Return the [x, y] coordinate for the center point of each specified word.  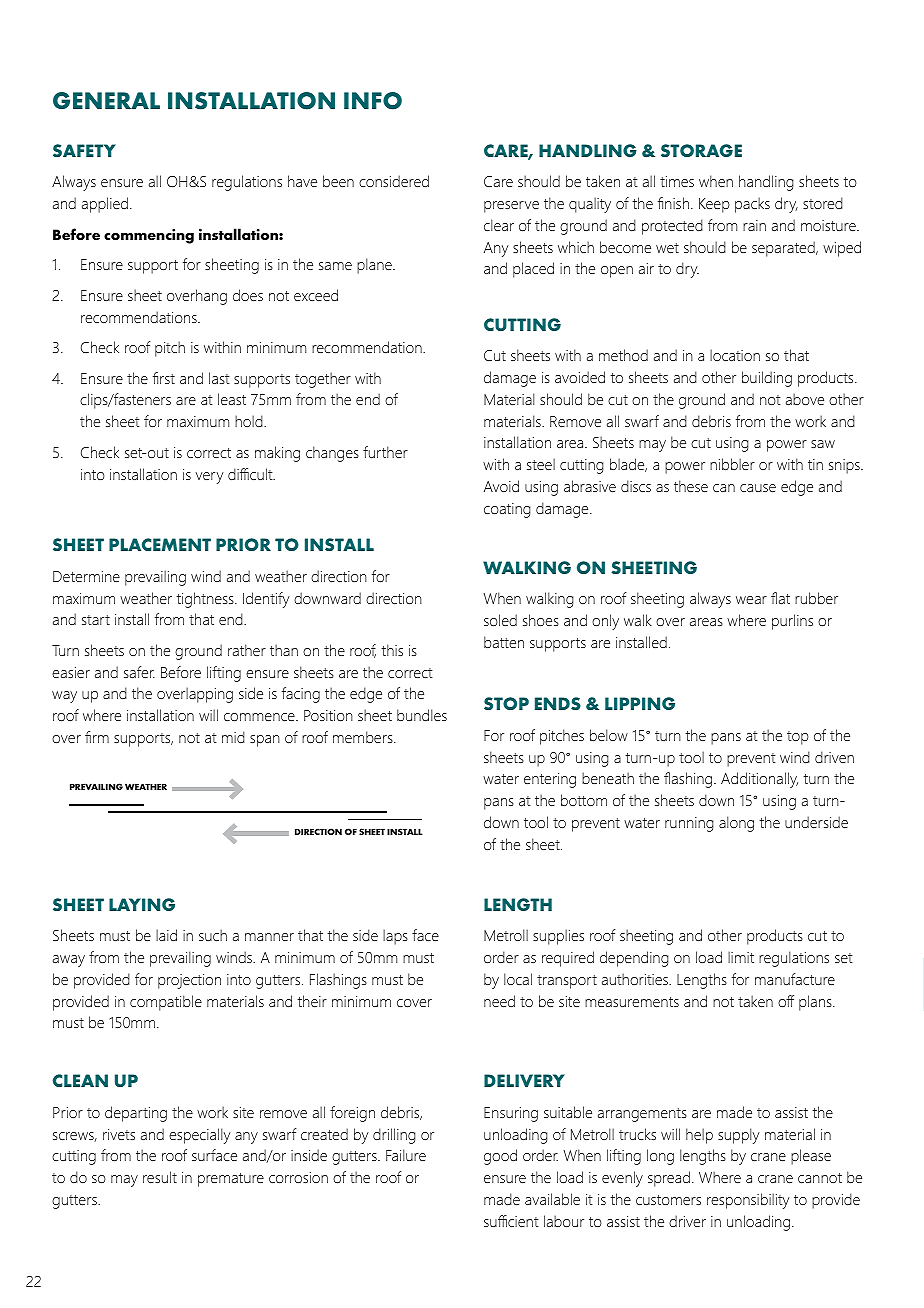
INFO [373, 101]
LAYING [142, 904]
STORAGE [701, 150]
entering [550, 780]
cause [758, 488]
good [500, 1157]
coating [507, 510]
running [689, 824]
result [160, 1177]
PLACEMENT [160, 544]
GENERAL [106, 100]
